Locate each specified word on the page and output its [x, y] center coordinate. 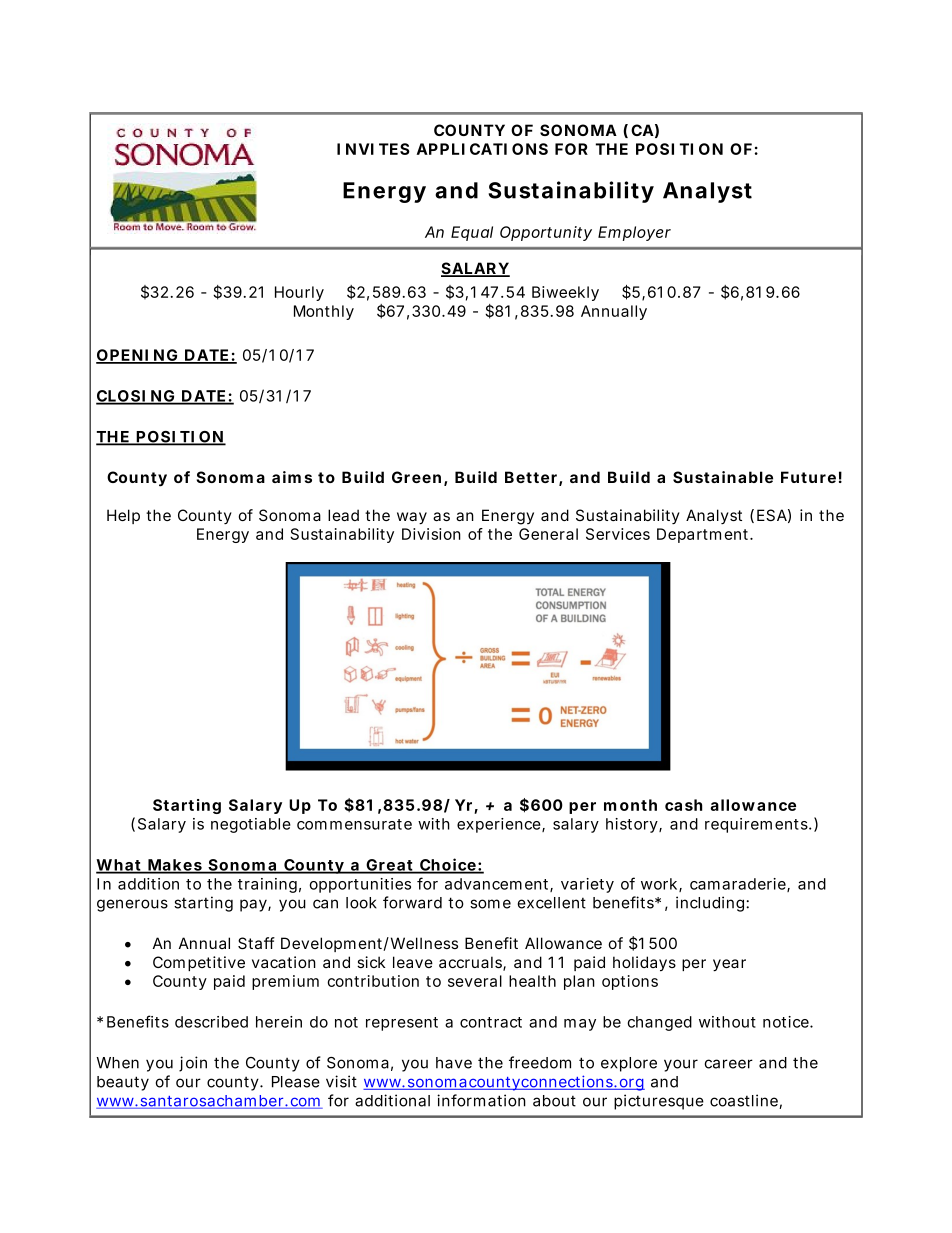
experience [500, 825]
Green [416, 477]
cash [683, 805]
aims [292, 477]
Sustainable [723, 477]
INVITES [373, 149]
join [193, 1064]
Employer [634, 233]
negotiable [251, 825]
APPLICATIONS [482, 149]
